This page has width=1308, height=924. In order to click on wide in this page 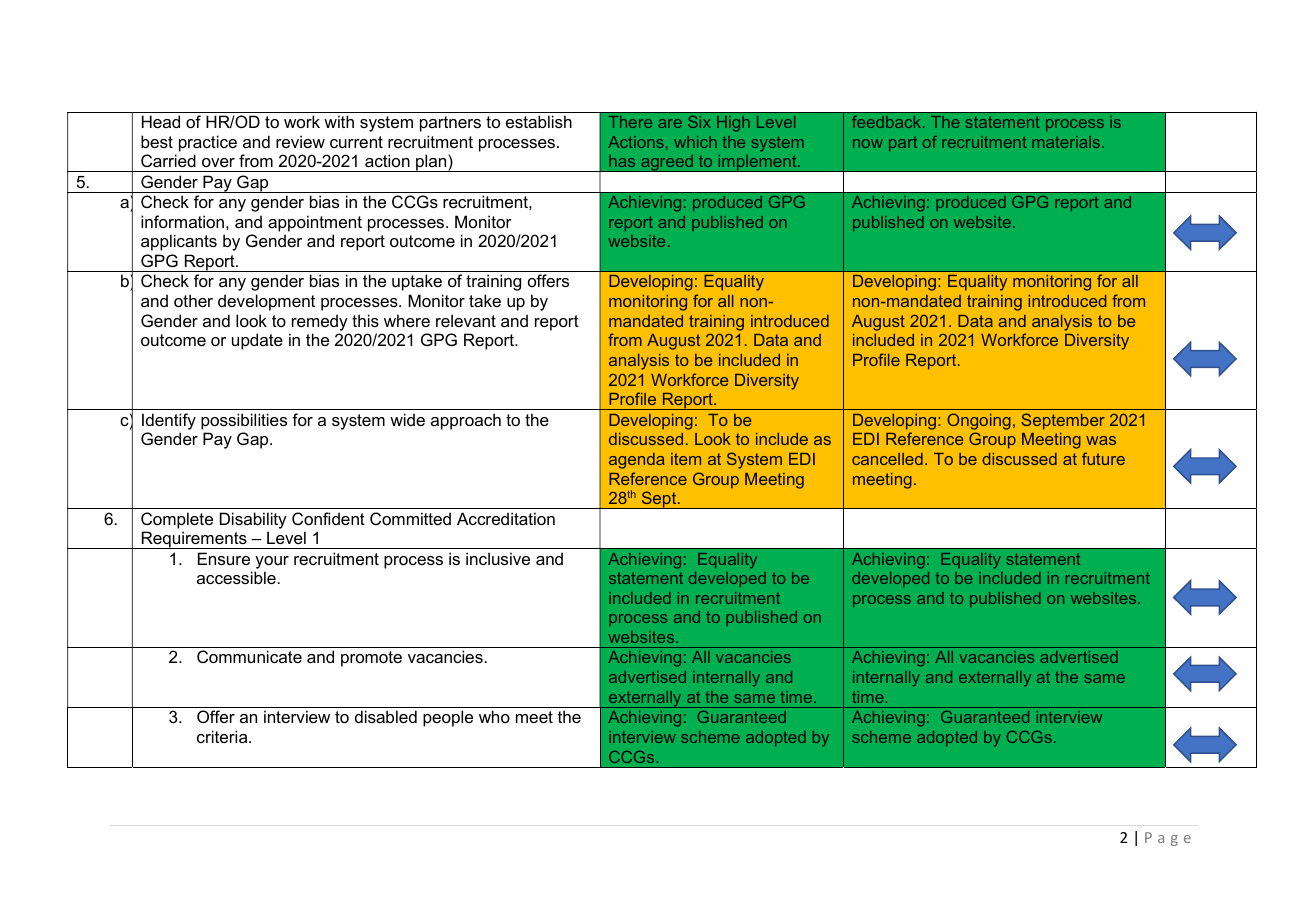, I will do `click(407, 419)`.
